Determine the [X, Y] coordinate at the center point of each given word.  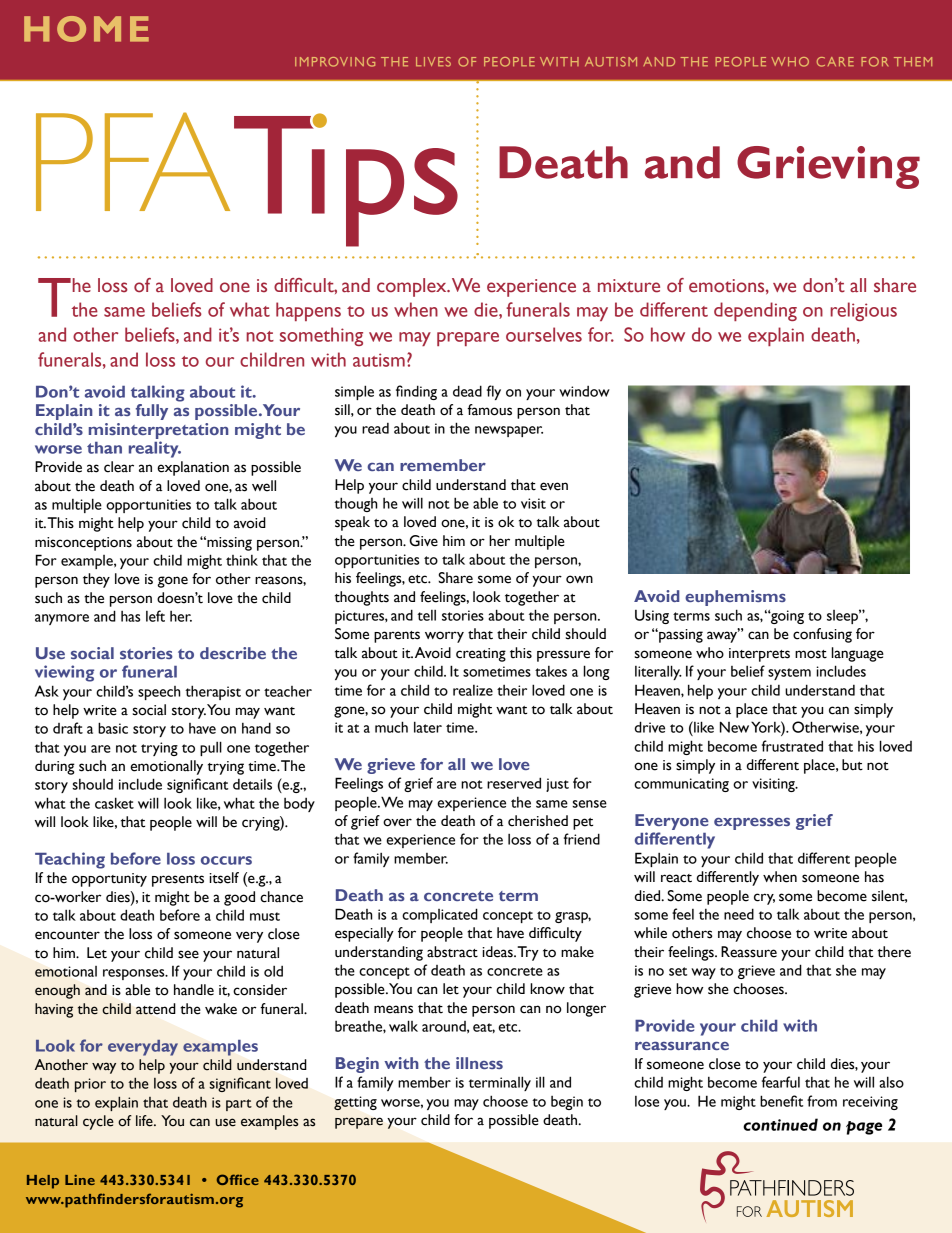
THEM [913, 61]
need [739, 914]
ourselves [544, 334]
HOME [86, 29]
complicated [440, 915]
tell [426, 615]
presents [178, 881]
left [155, 616]
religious [863, 311]
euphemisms [735, 598]
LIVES [433, 62]
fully [152, 412]
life [145, 1121]
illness [479, 1063]
